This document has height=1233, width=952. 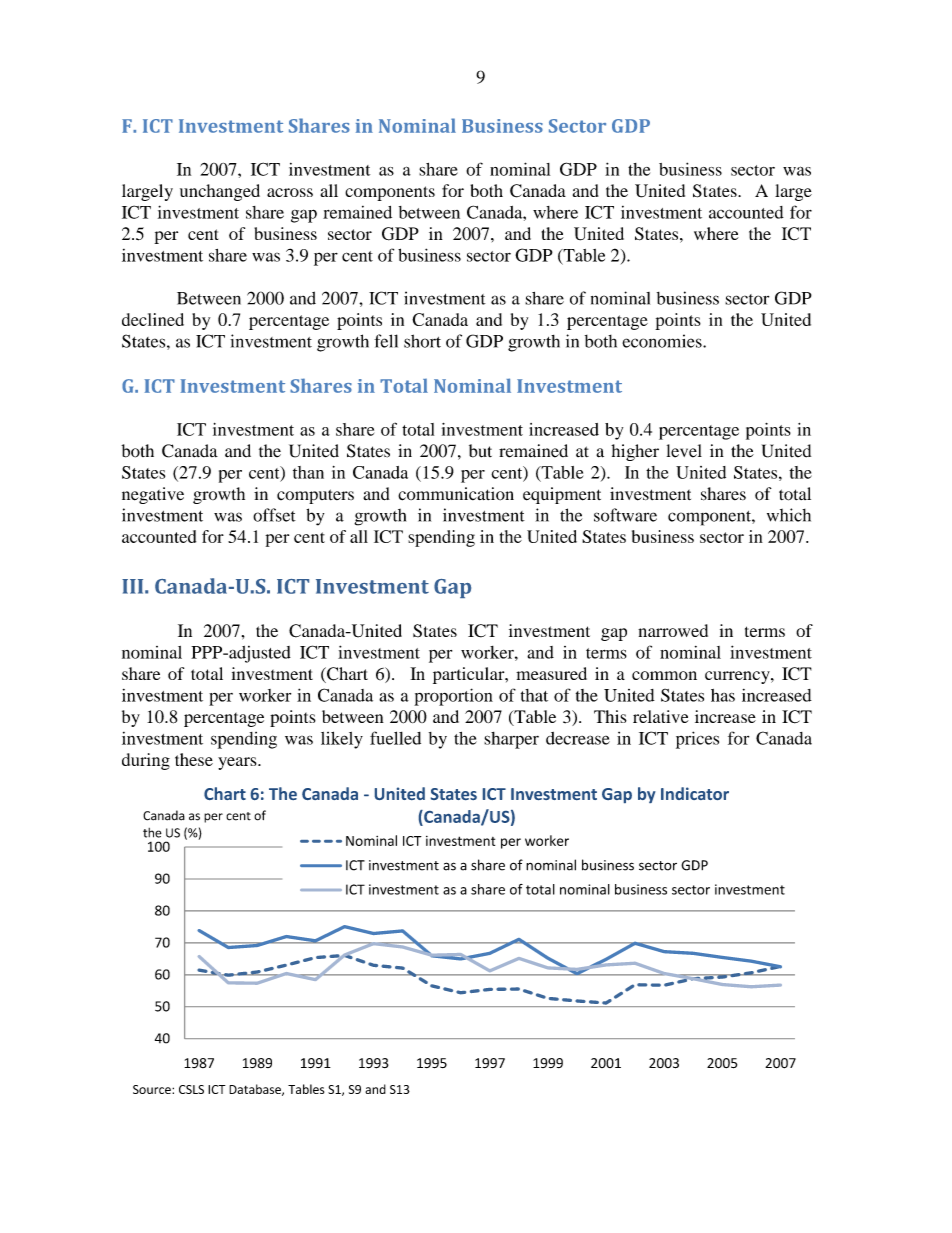 I want to click on economies, so click(x=663, y=341).
